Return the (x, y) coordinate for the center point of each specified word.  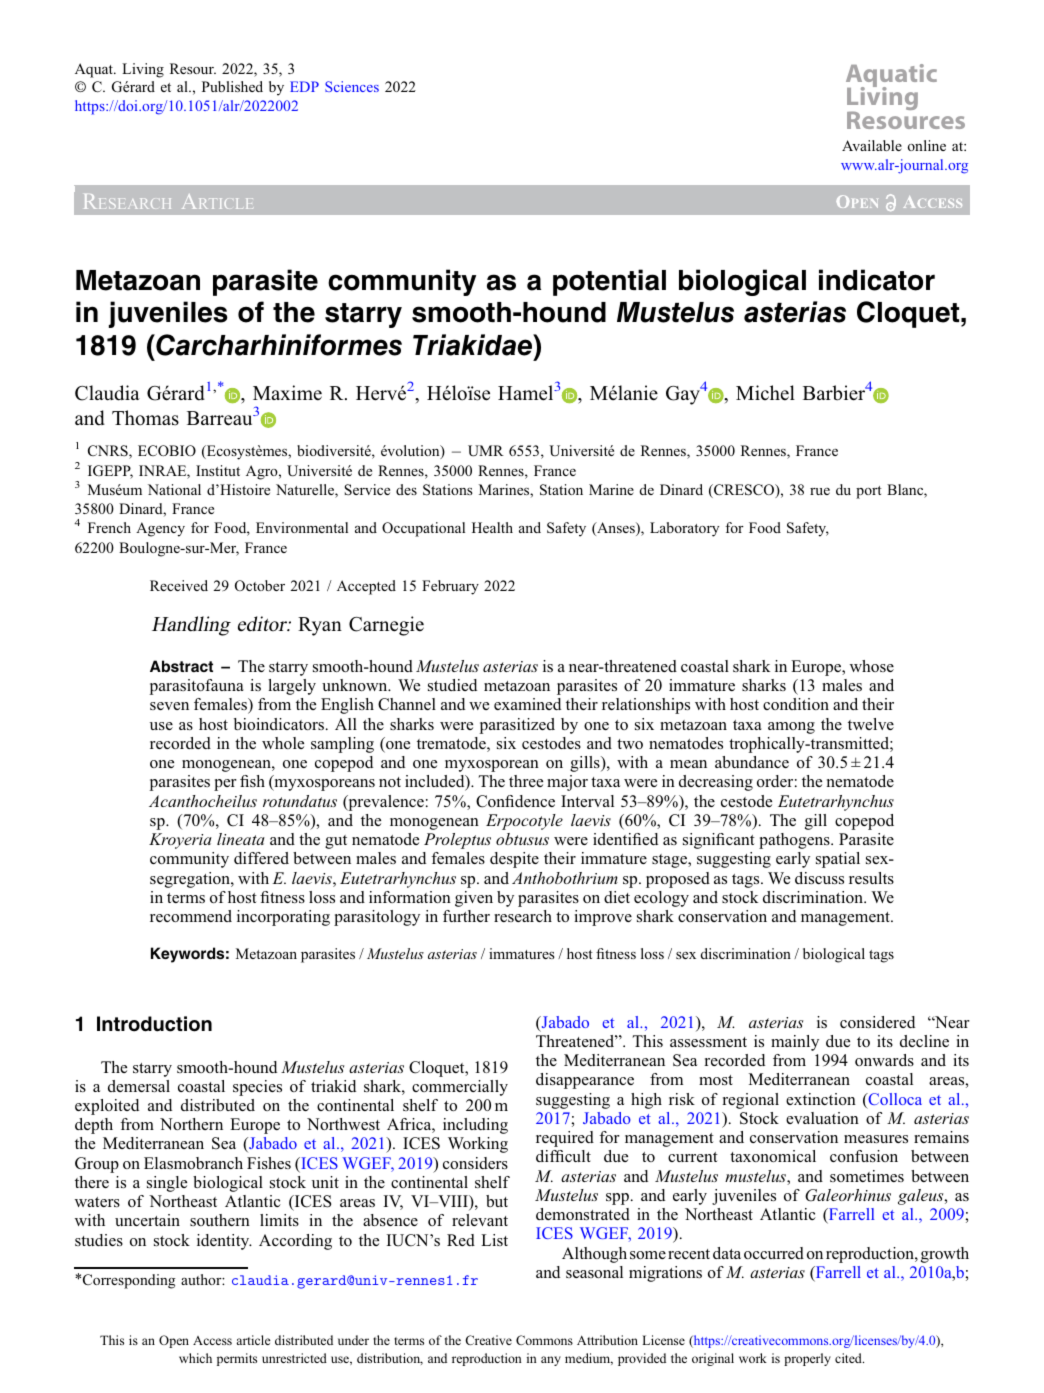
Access (212, 1340)
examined (527, 704)
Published (232, 86)
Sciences (352, 86)
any (551, 1361)
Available (872, 145)
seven (169, 706)
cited (849, 1358)
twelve (871, 724)
